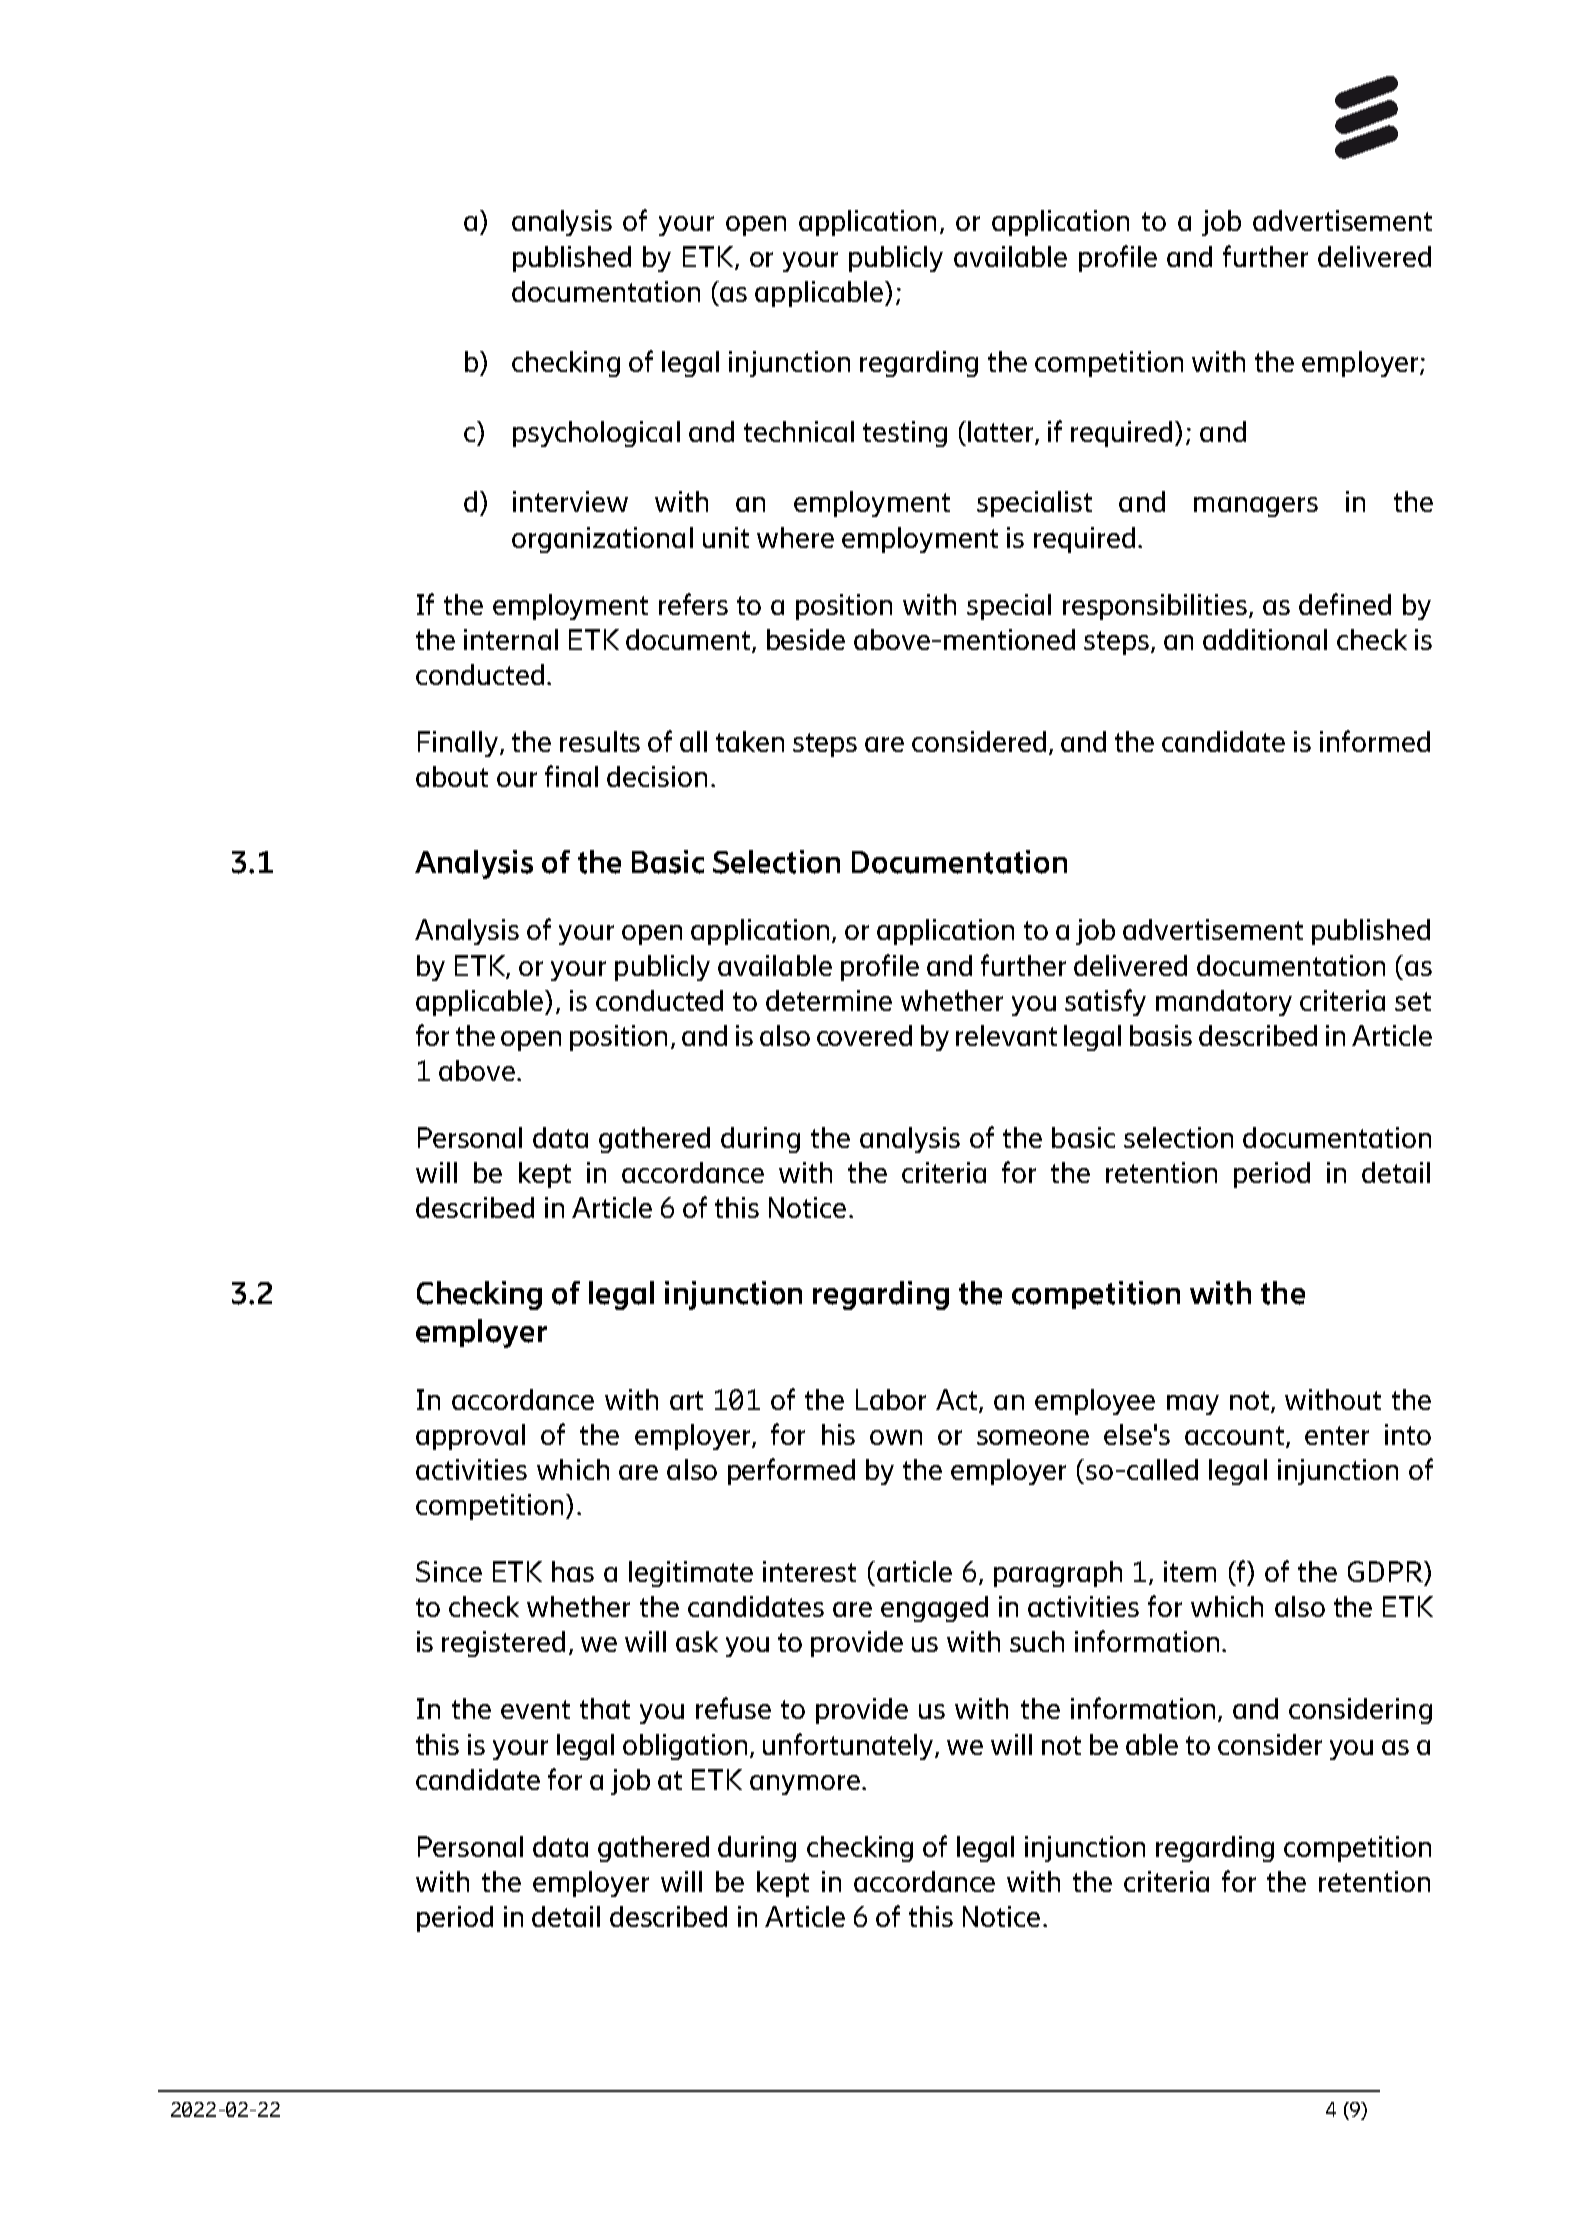 The height and width of the page is (2240, 1584). I want to click on testing, so click(905, 434).
